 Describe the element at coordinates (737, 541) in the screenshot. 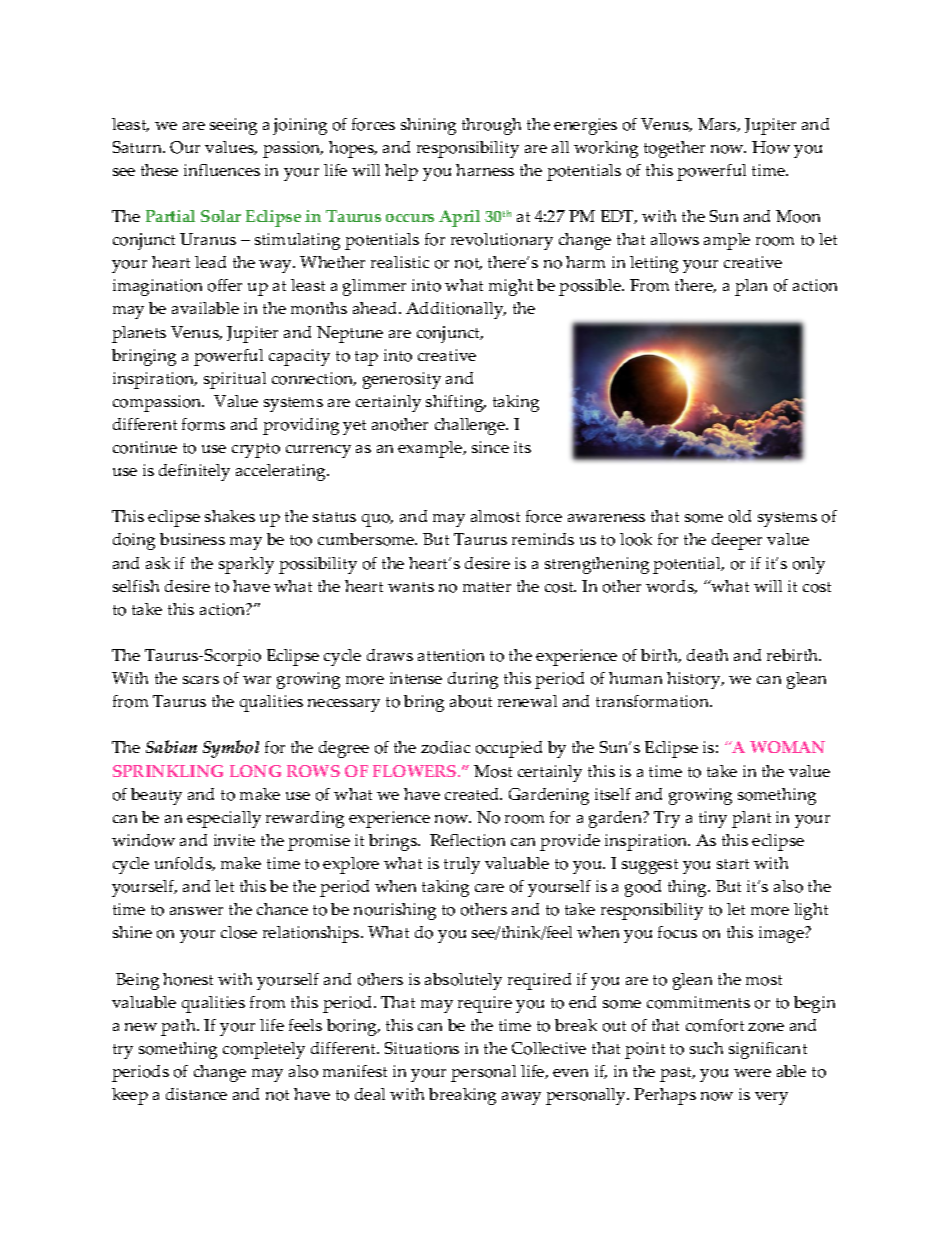

I see `deeper` at that location.
